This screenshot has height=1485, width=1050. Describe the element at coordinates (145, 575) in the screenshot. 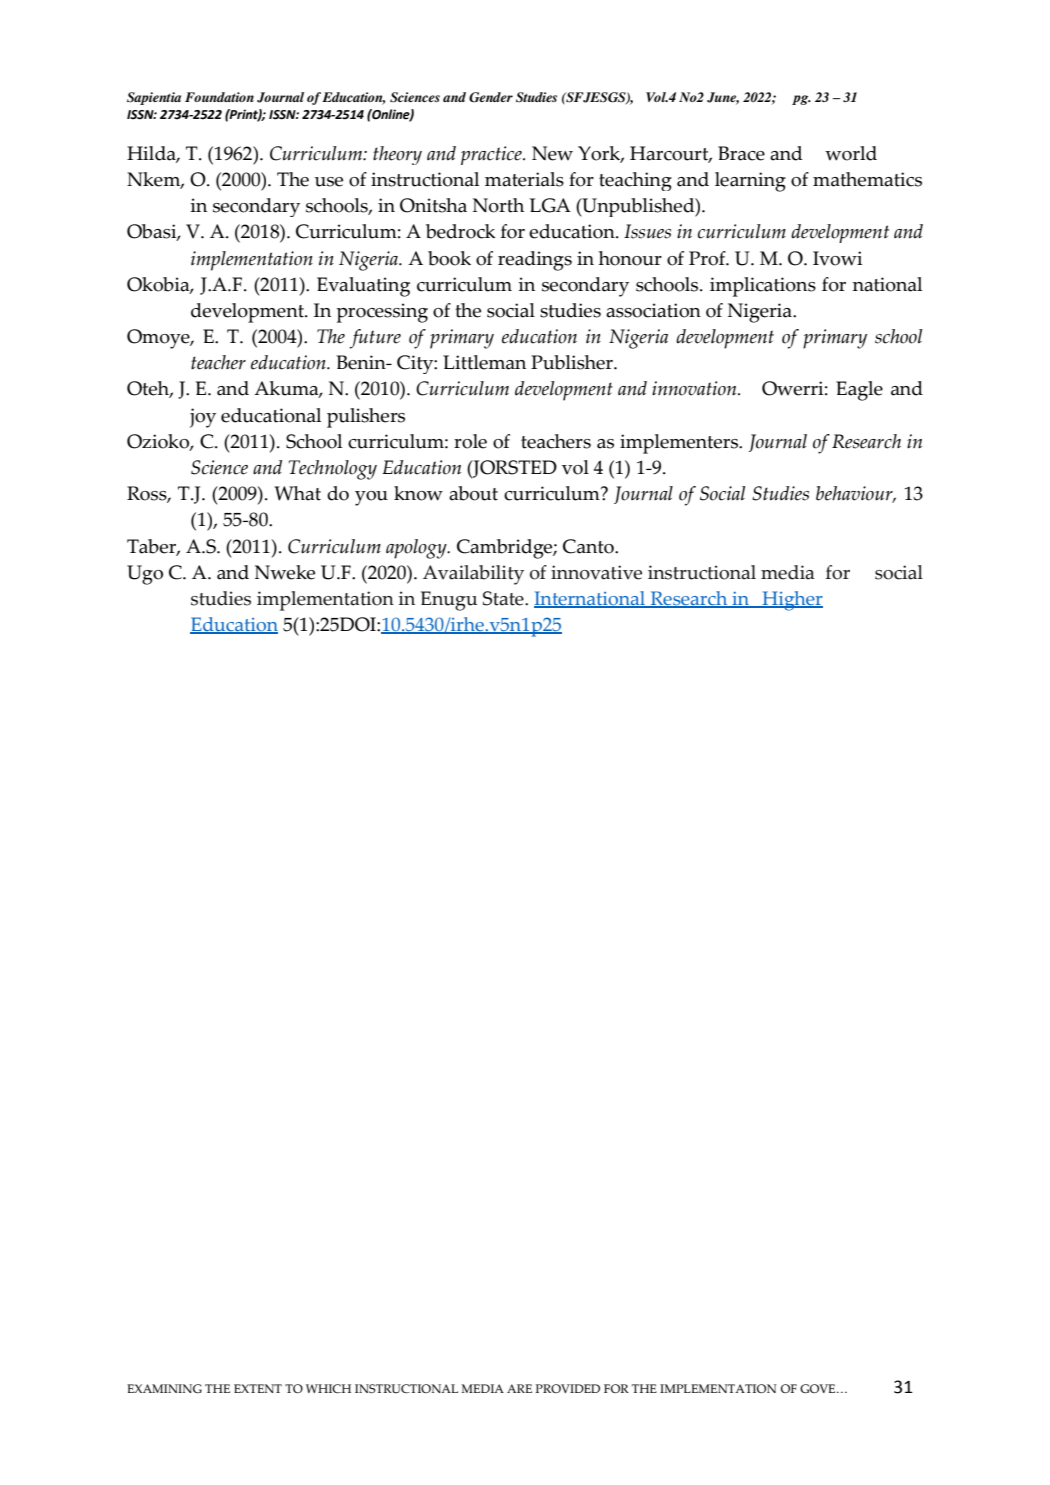

I see `Ugo` at that location.
